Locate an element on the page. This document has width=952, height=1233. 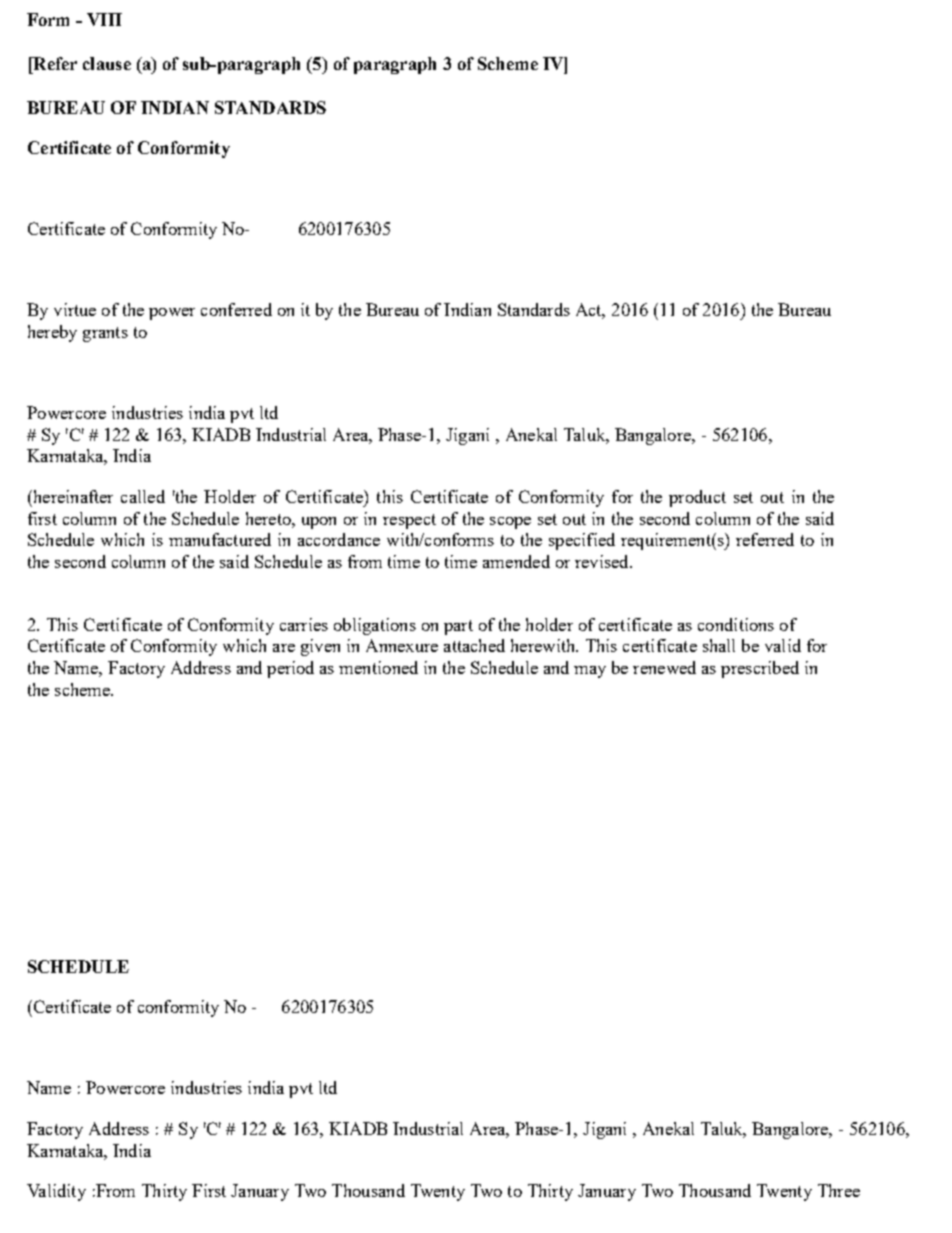
may is located at coordinates (590, 672).
